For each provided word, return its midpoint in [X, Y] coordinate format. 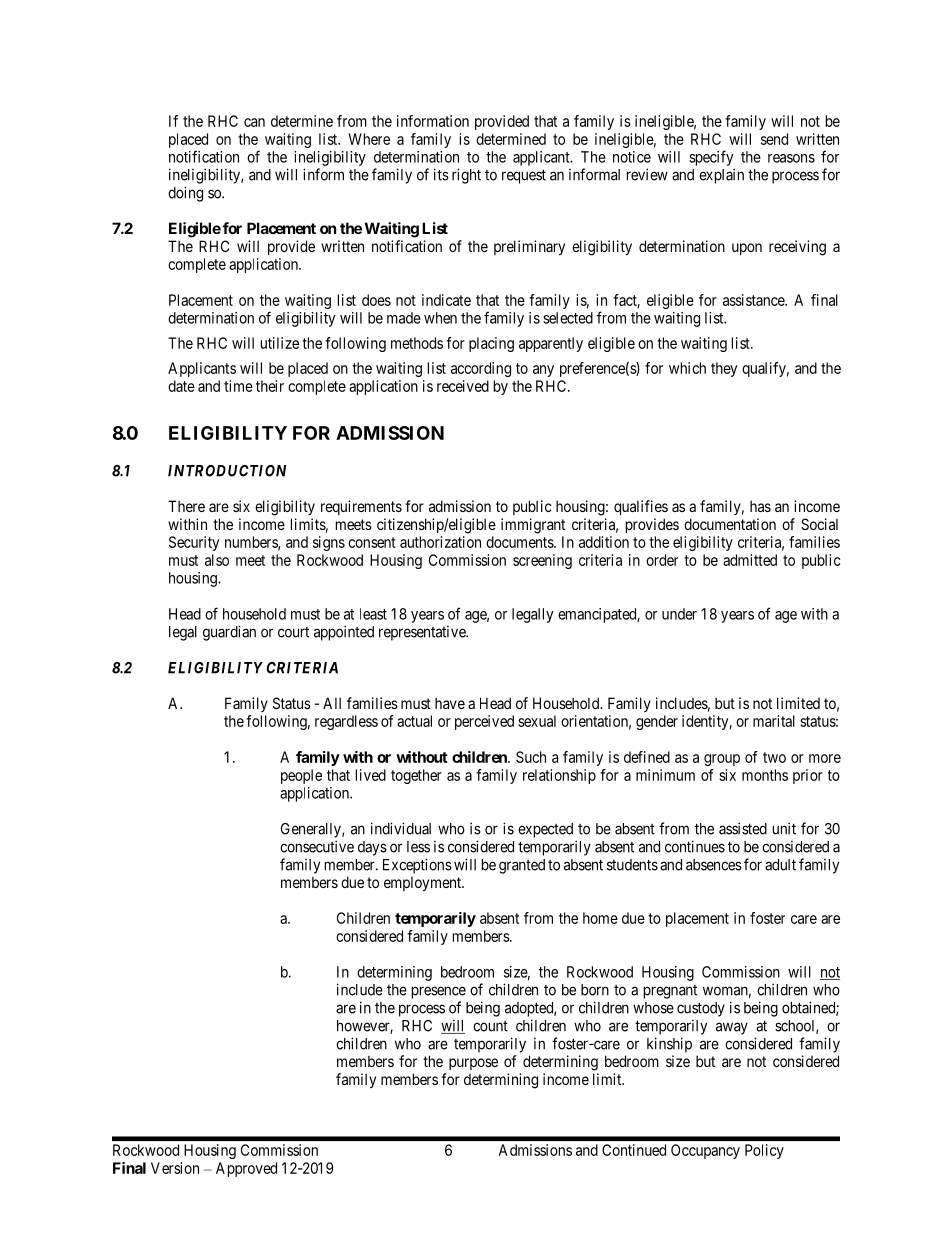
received [463, 386]
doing [185, 194]
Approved [246, 1169]
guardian [229, 633]
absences [714, 865]
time [238, 386]
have [450, 703]
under [679, 614]
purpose [473, 1064]
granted [522, 866]
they [724, 369]
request [524, 176]
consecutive [317, 846]
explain [721, 176]
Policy [764, 1151]
